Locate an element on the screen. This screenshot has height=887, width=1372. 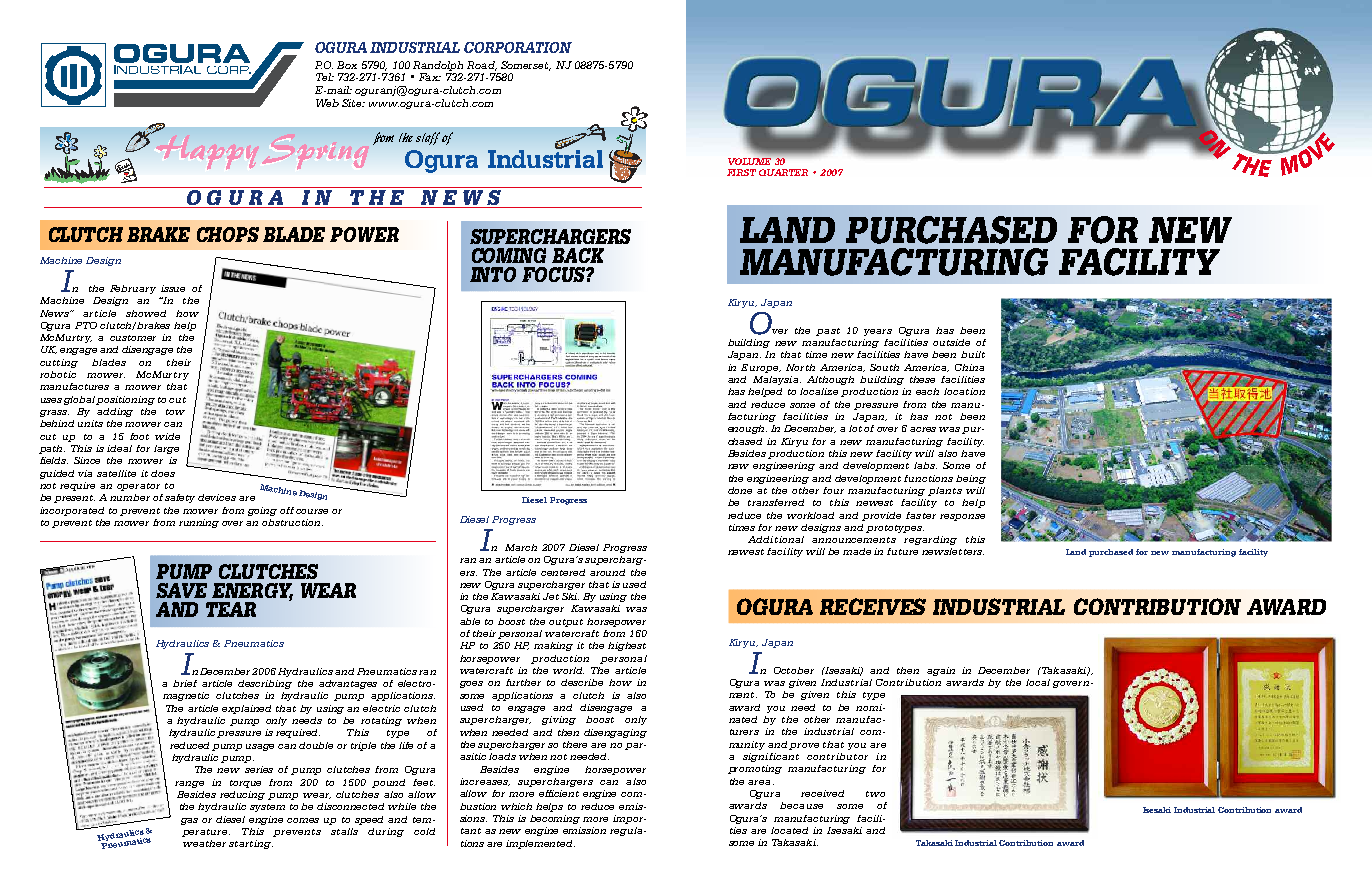
brief is located at coordinates (185, 683).
